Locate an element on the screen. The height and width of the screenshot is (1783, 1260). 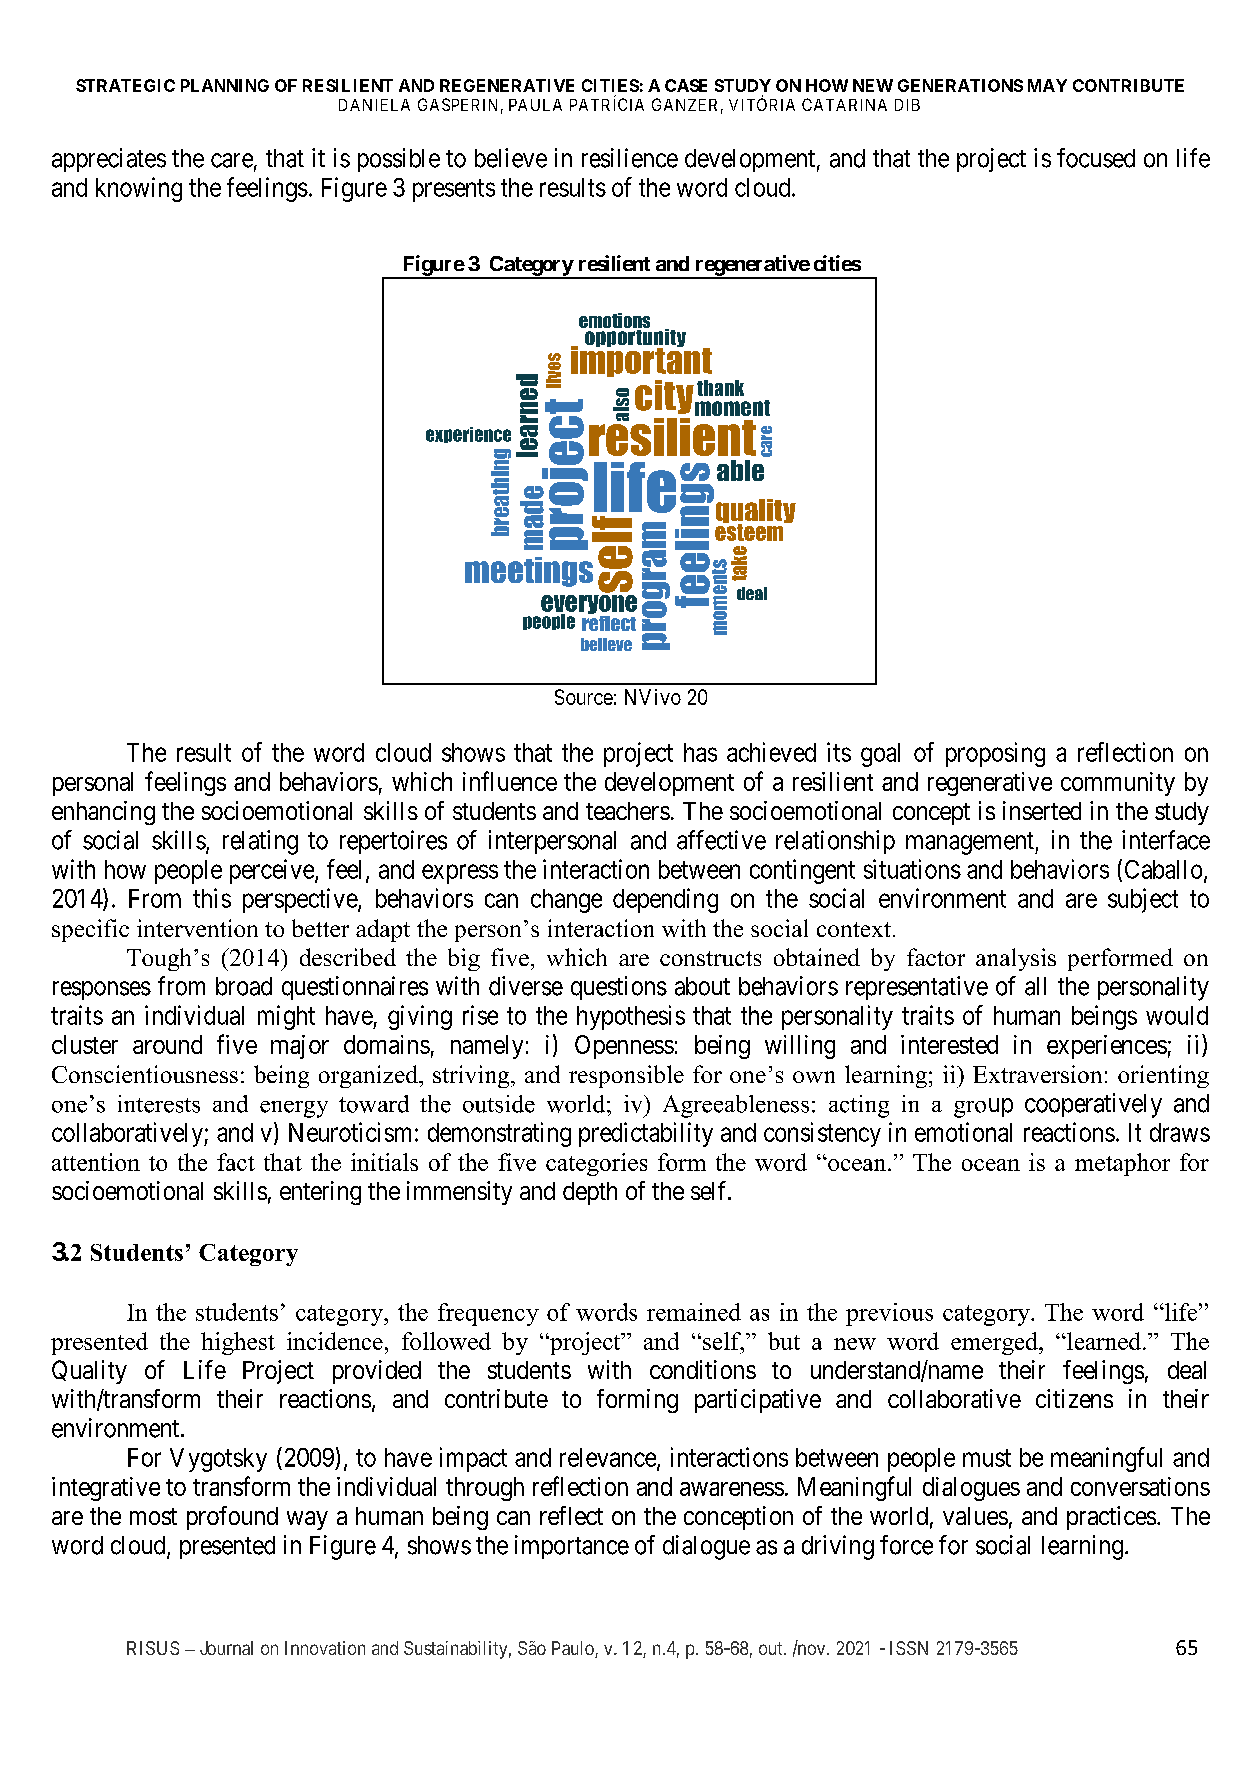
able is located at coordinates (740, 470).
